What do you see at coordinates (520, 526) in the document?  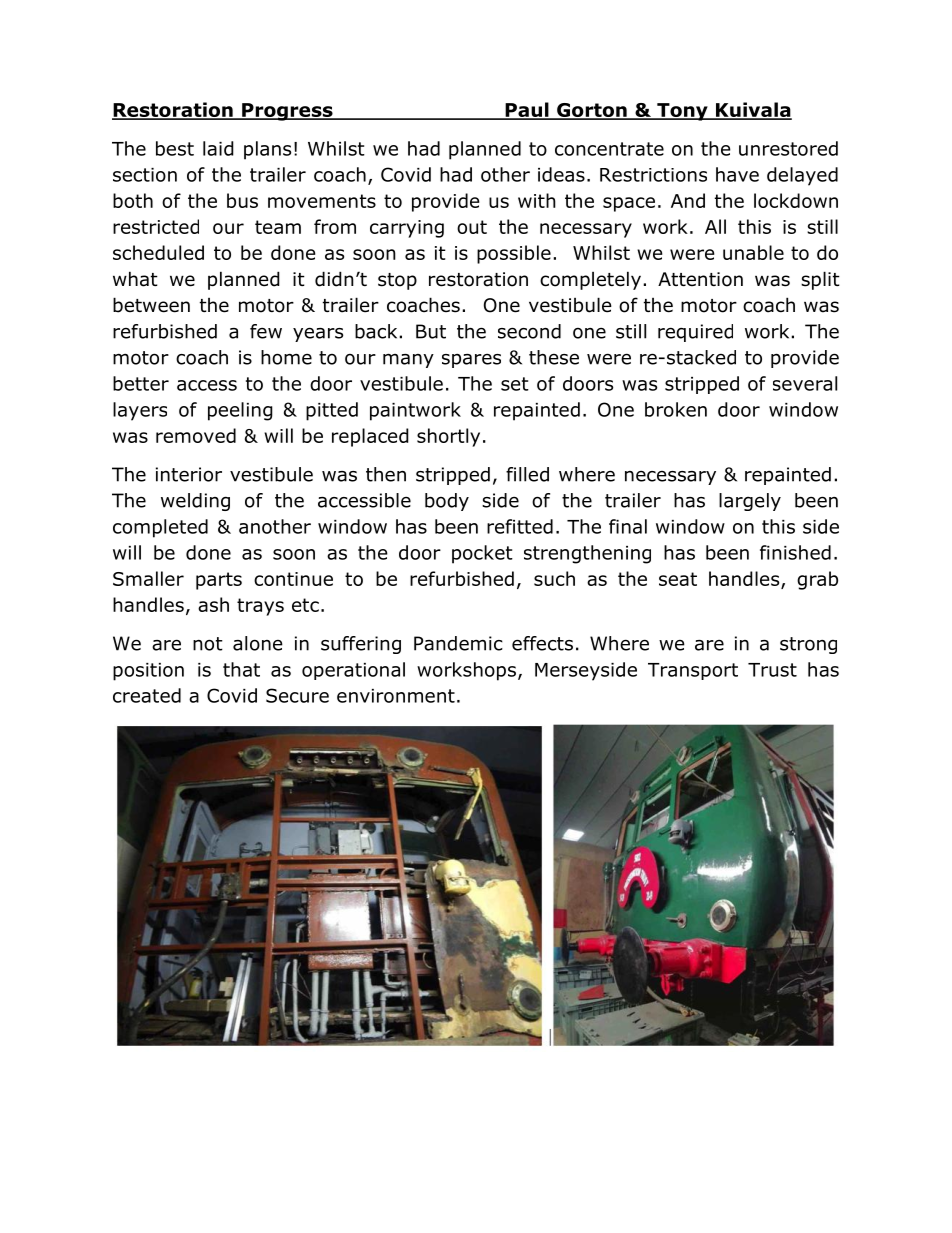 I see `refitted` at bounding box center [520, 526].
